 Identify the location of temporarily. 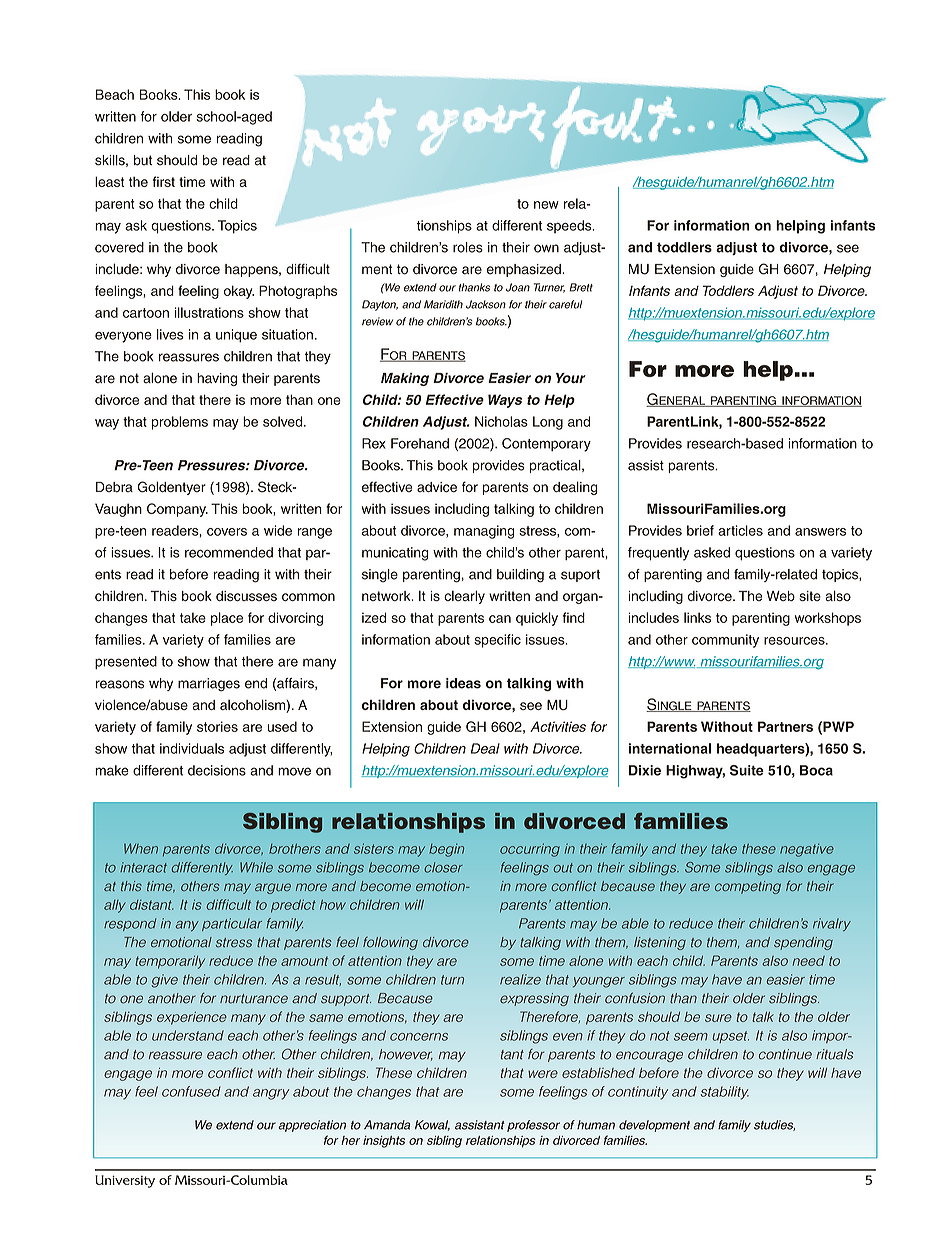
(170, 962).
